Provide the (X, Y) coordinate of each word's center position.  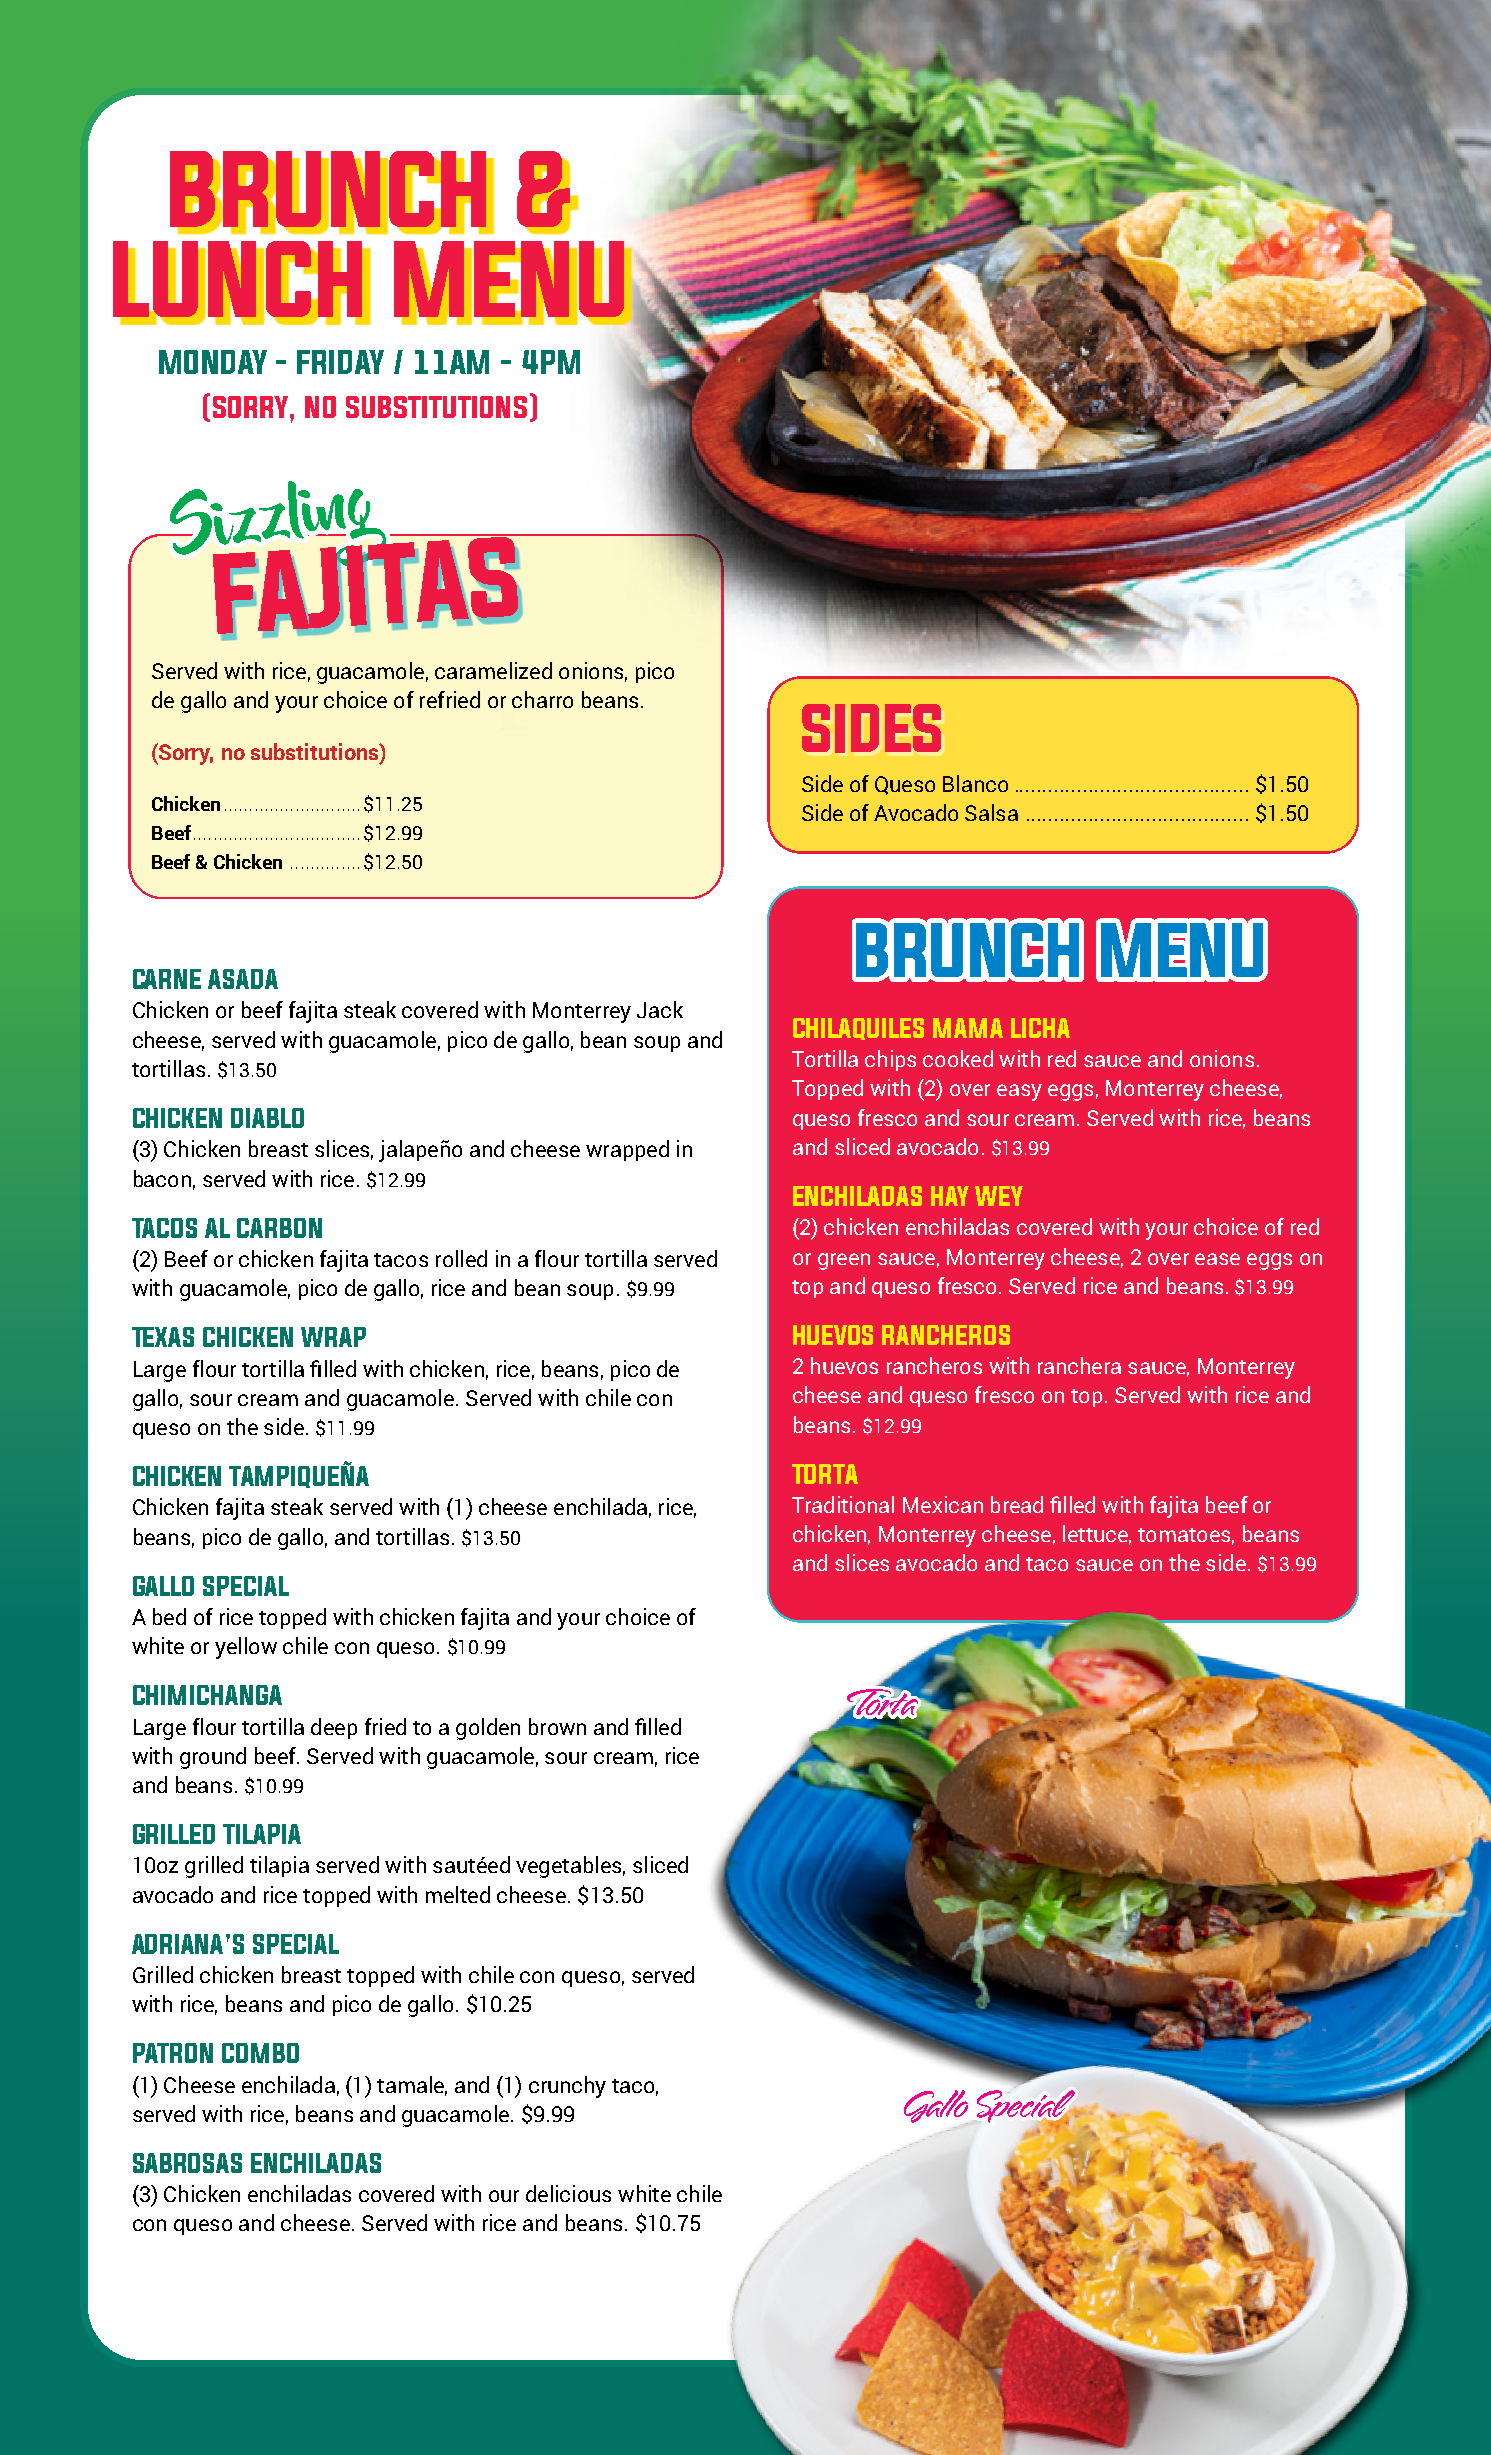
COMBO (260, 2053)
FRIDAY (340, 362)
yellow (246, 1648)
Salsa (991, 812)
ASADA (243, 979)
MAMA (968, 1028)
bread (1017, 1504)
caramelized (493, 670)
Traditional (843, 1504)
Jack (660, 1009)
